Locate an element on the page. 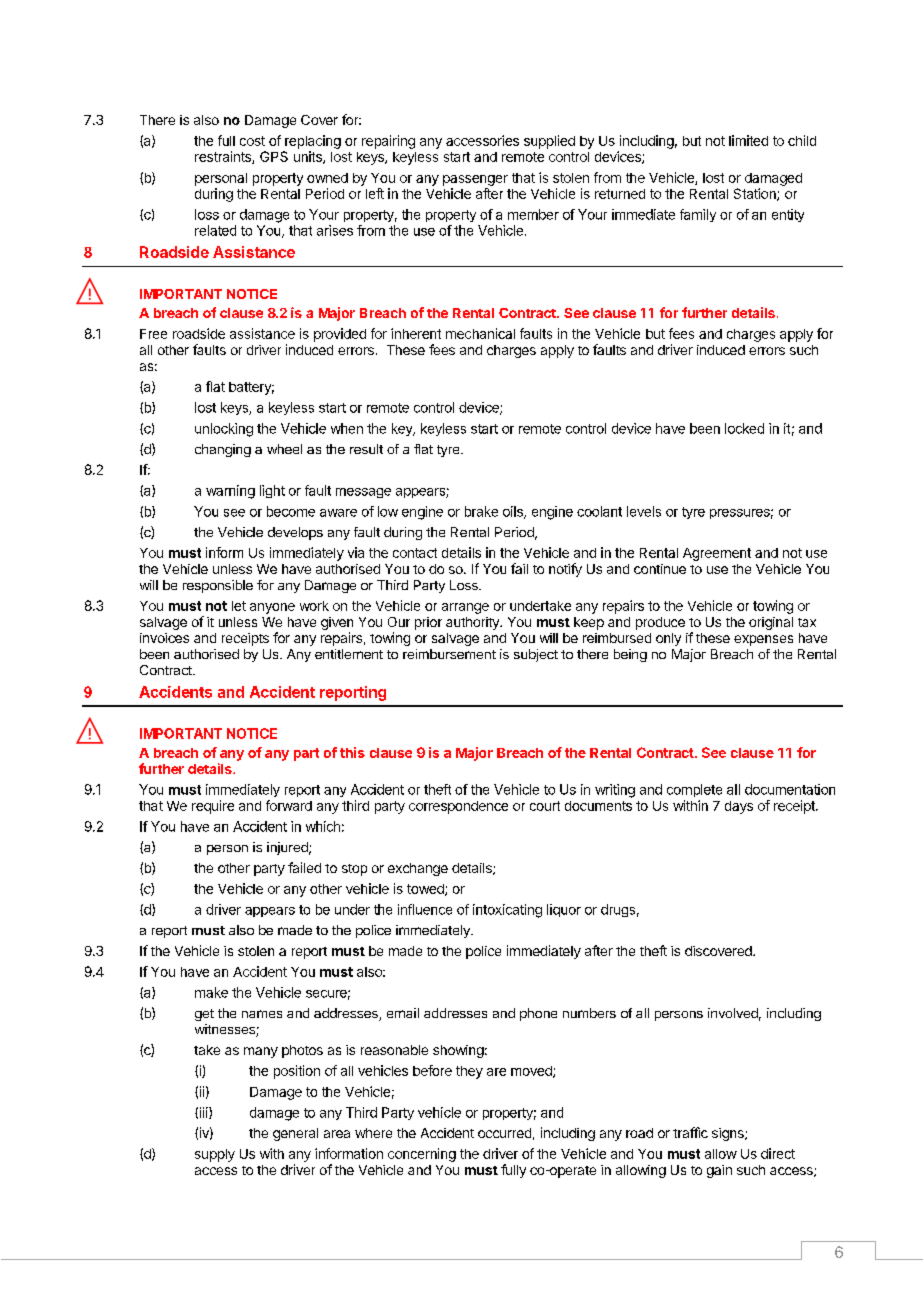 The height and width of the page is (1309, 924). invoices is located at coordinates (164, 638).
